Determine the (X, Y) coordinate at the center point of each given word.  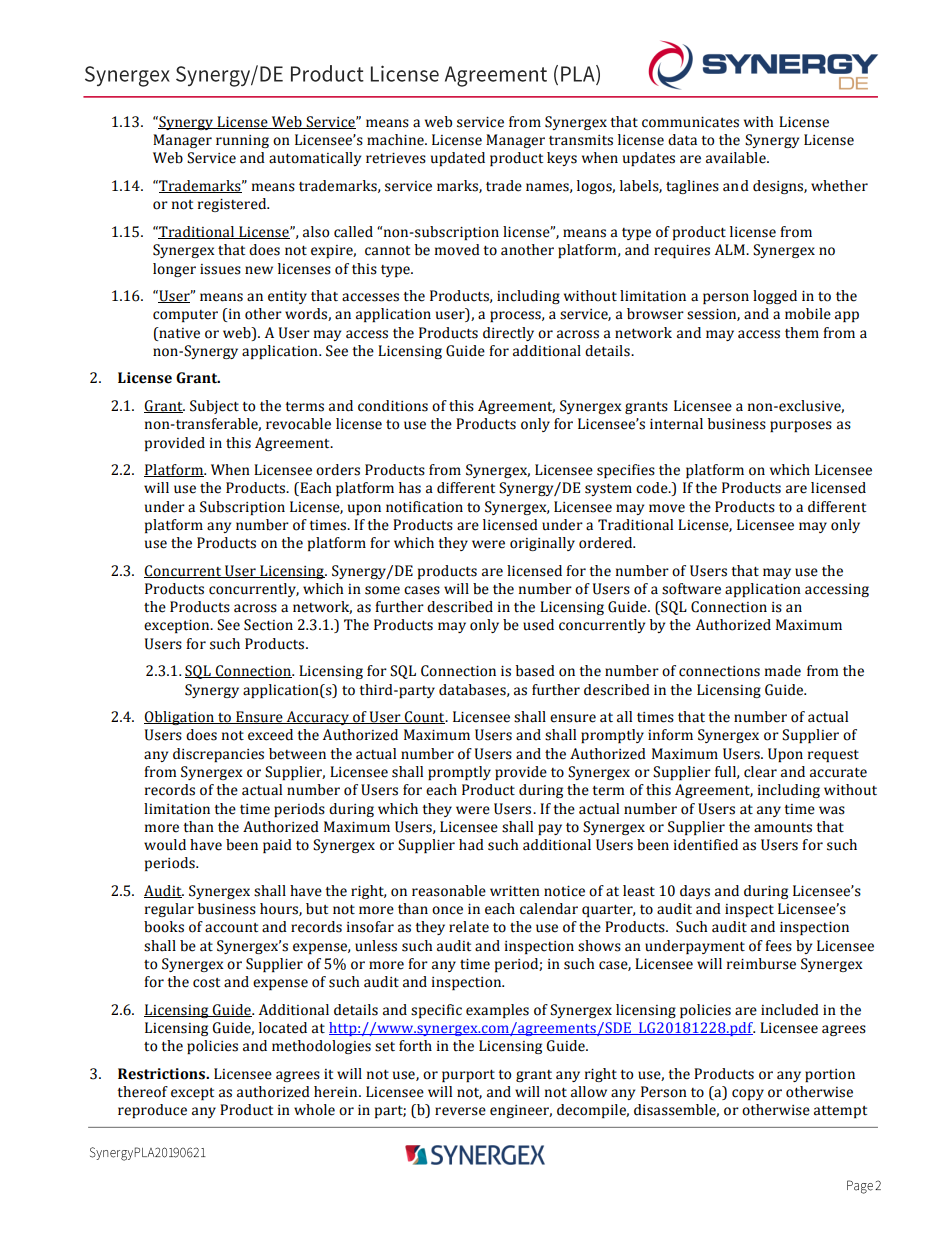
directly (508, 334)
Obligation (180, 718)
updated (458, 159)
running (242, 141)
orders (338, 470)
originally (542, 544)
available (737, 158)
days (695, 892)
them (802, 333)
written (515, 891)
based (535, 671)
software (691, 589)
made (783, 671)
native (178, 333)
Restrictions (162, 1074)
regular (169, 910)
